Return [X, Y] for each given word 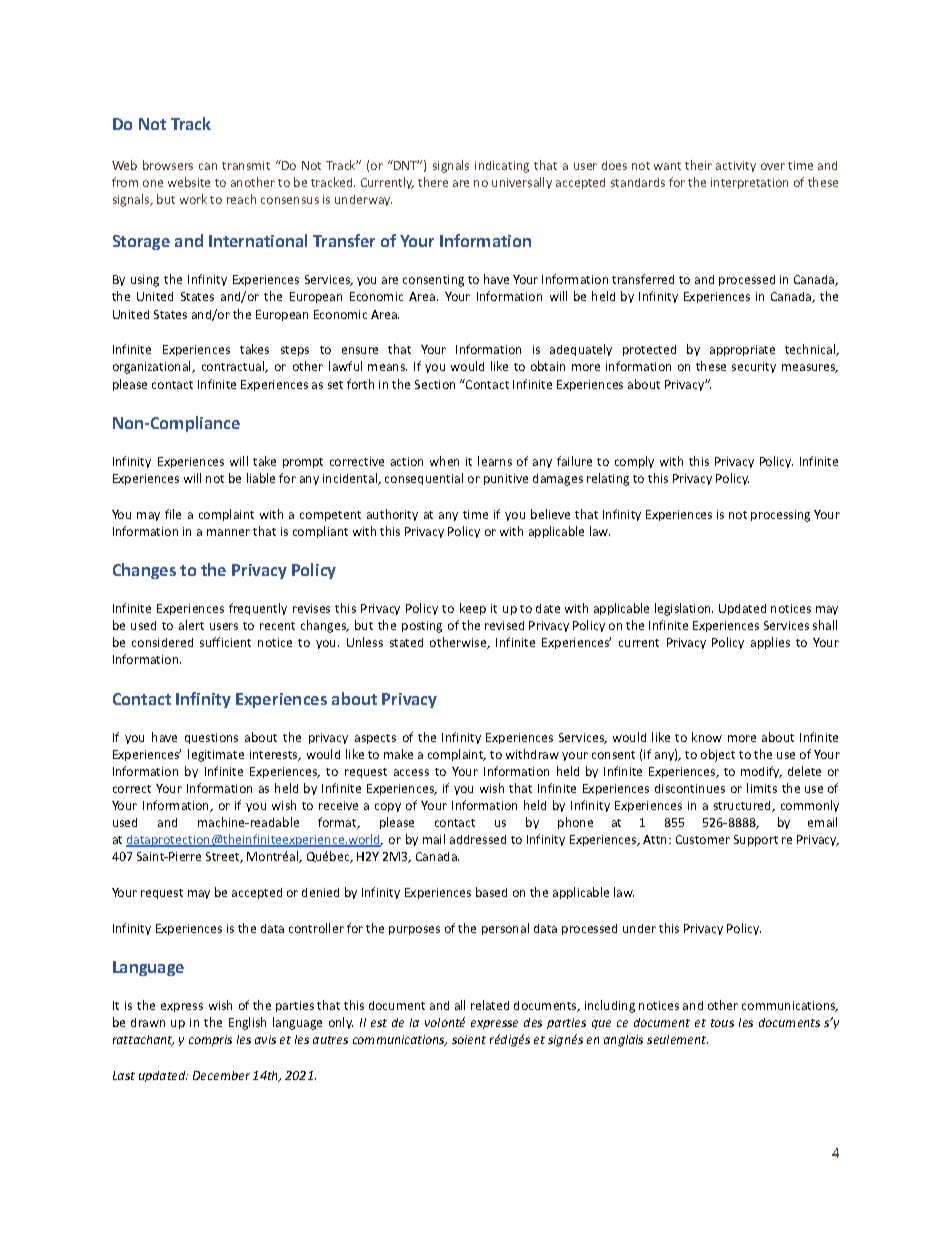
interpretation [749, 183]
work [193, 199]
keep [473, 609]
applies [770, 643]
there [433, 182]
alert [191, 625]
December [221, 1075]
